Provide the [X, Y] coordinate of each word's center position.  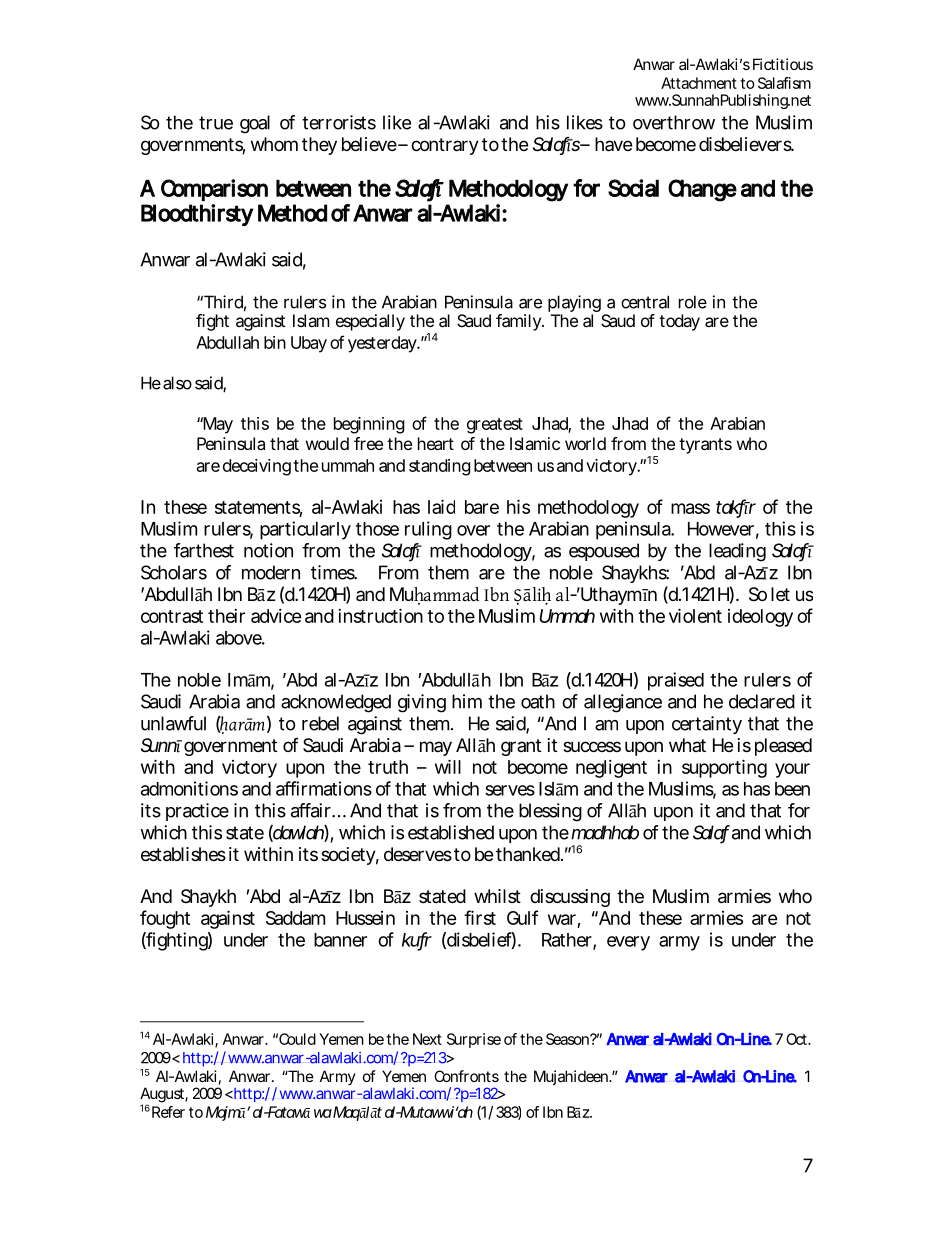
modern [271, 572]
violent [695, 615]
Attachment [699, 83]
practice [197, 812]
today [679, 322]
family [518, 322]
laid [441, 506]
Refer [167, 1112]
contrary [445, 146]
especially [370, 322]
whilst [497, 896]
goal [255, 124]
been [792, 789]
